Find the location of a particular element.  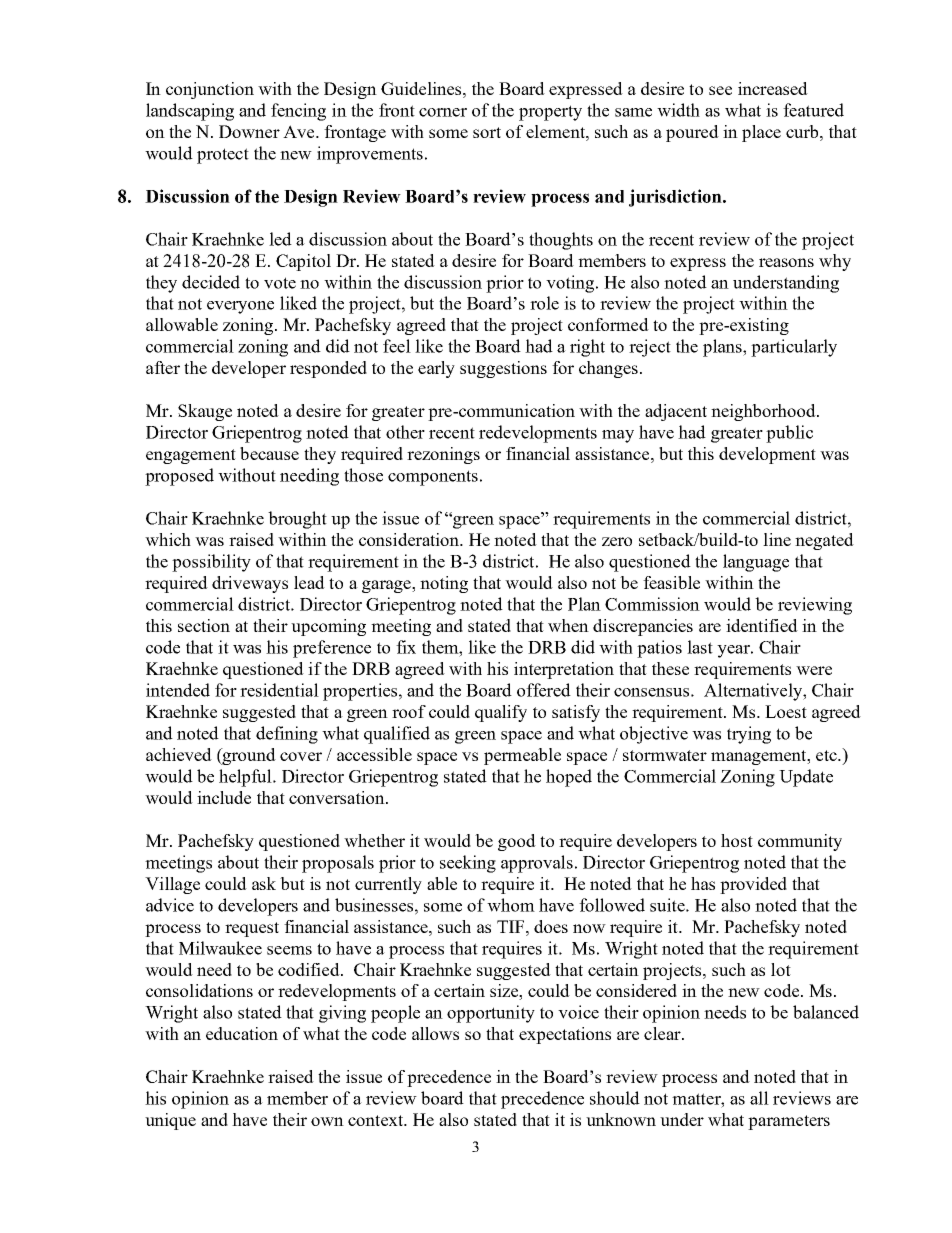

public is located at coordinates (789, 434).
